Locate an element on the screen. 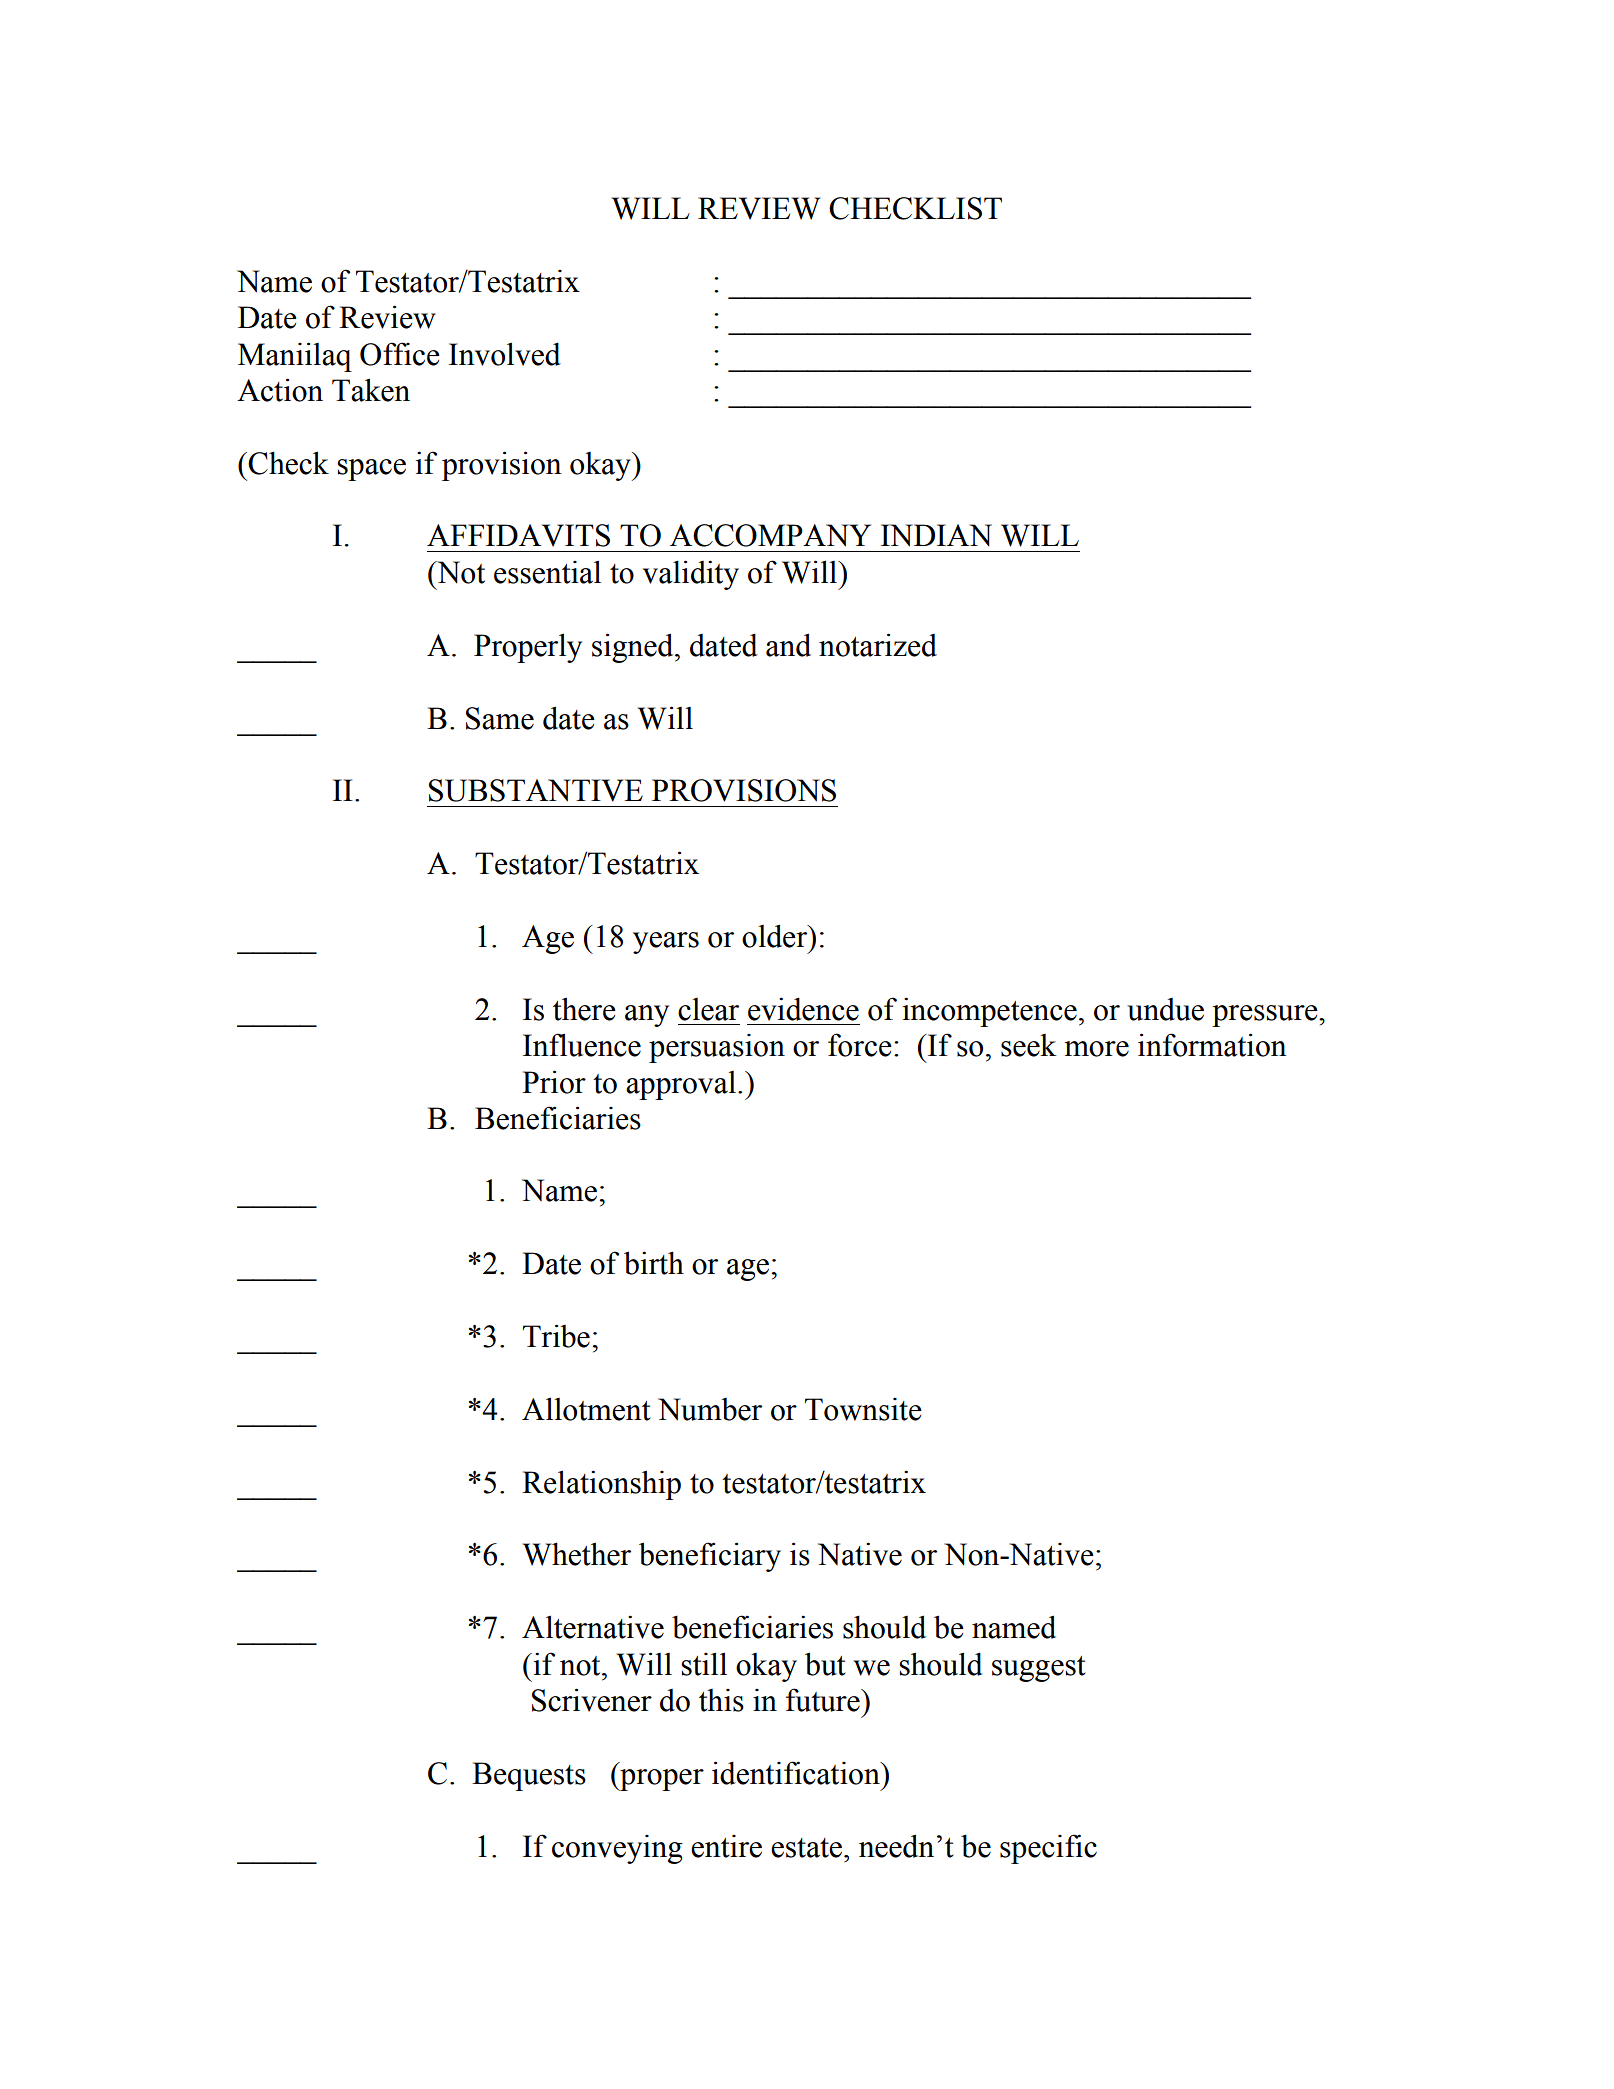  Bequests is located at coordinates (529, 1776).
